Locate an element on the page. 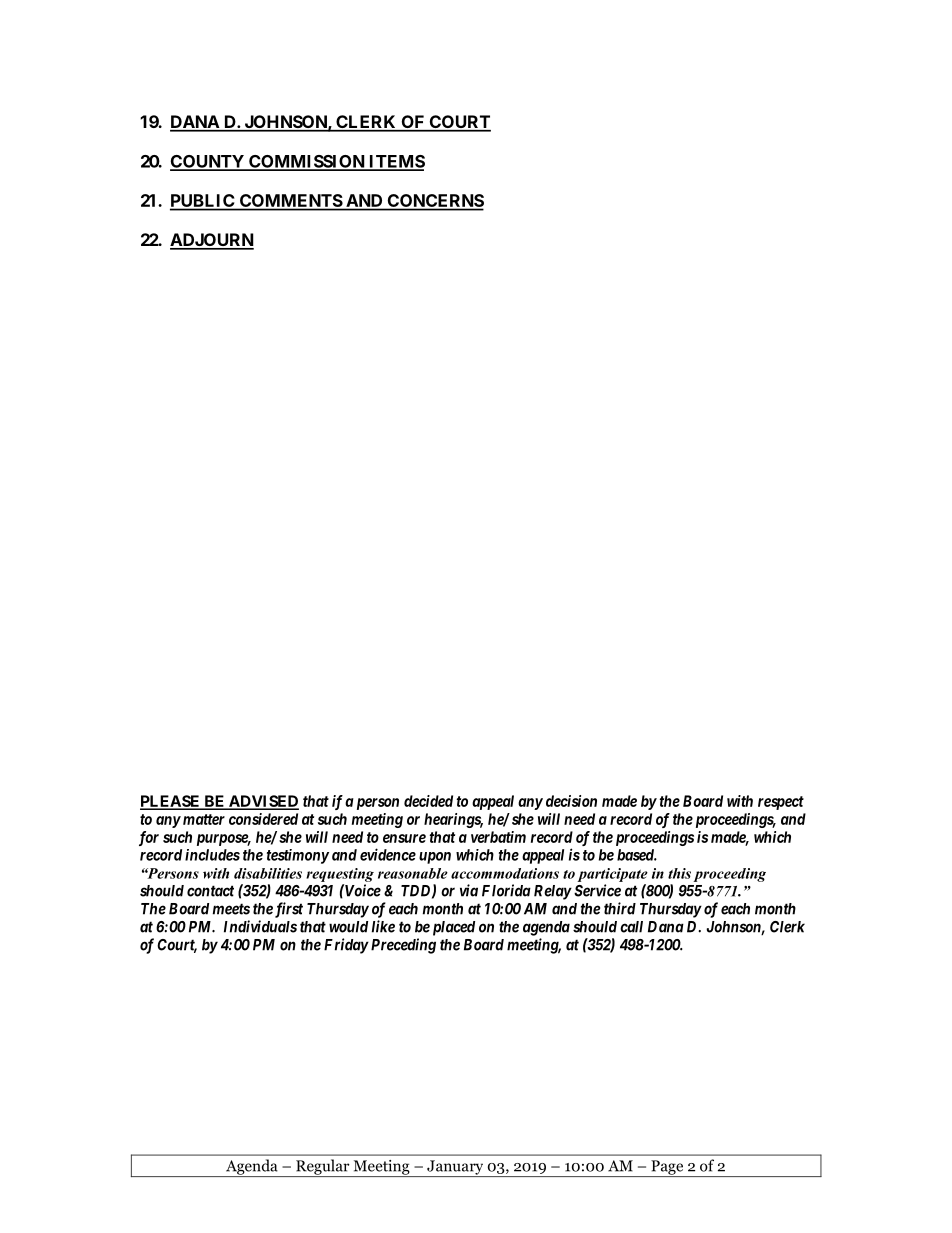 The height and width of the image is (1233, 952). ADVISED is located at coordinates (263, 802).
